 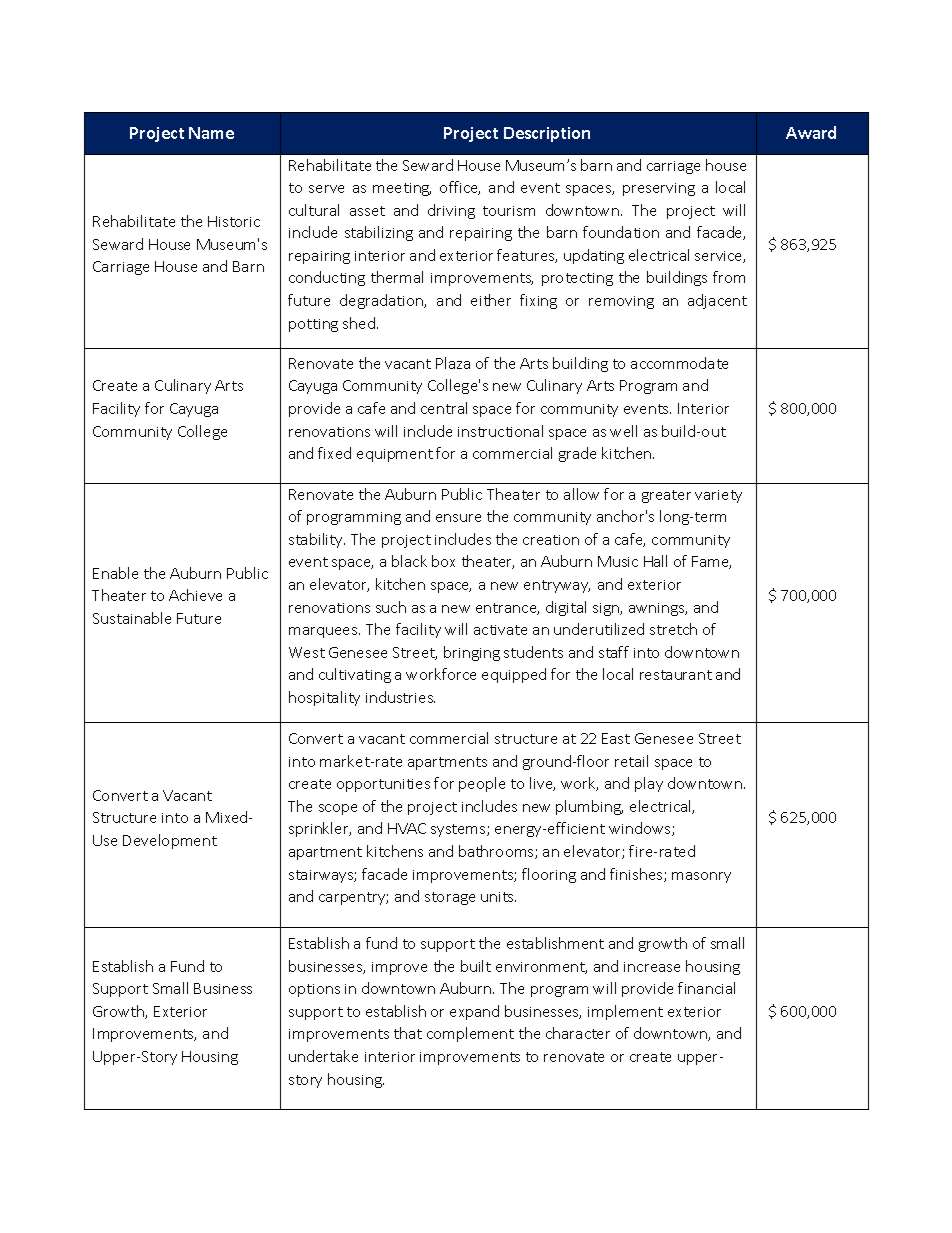 I want to click on systems, so click(x=459, y=830).
